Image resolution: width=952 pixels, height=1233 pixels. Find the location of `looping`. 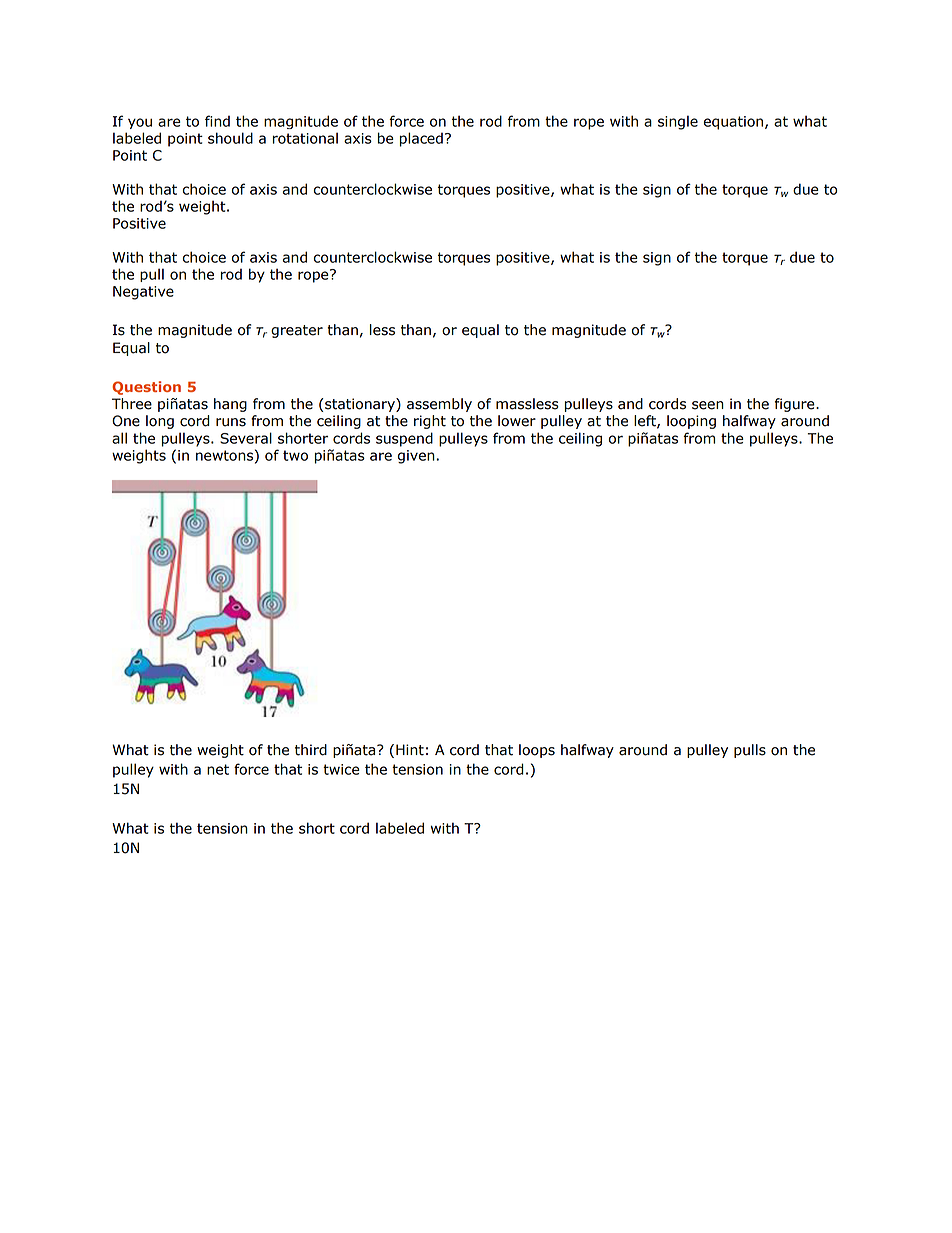

looping is located at coordinates (691, 422).
